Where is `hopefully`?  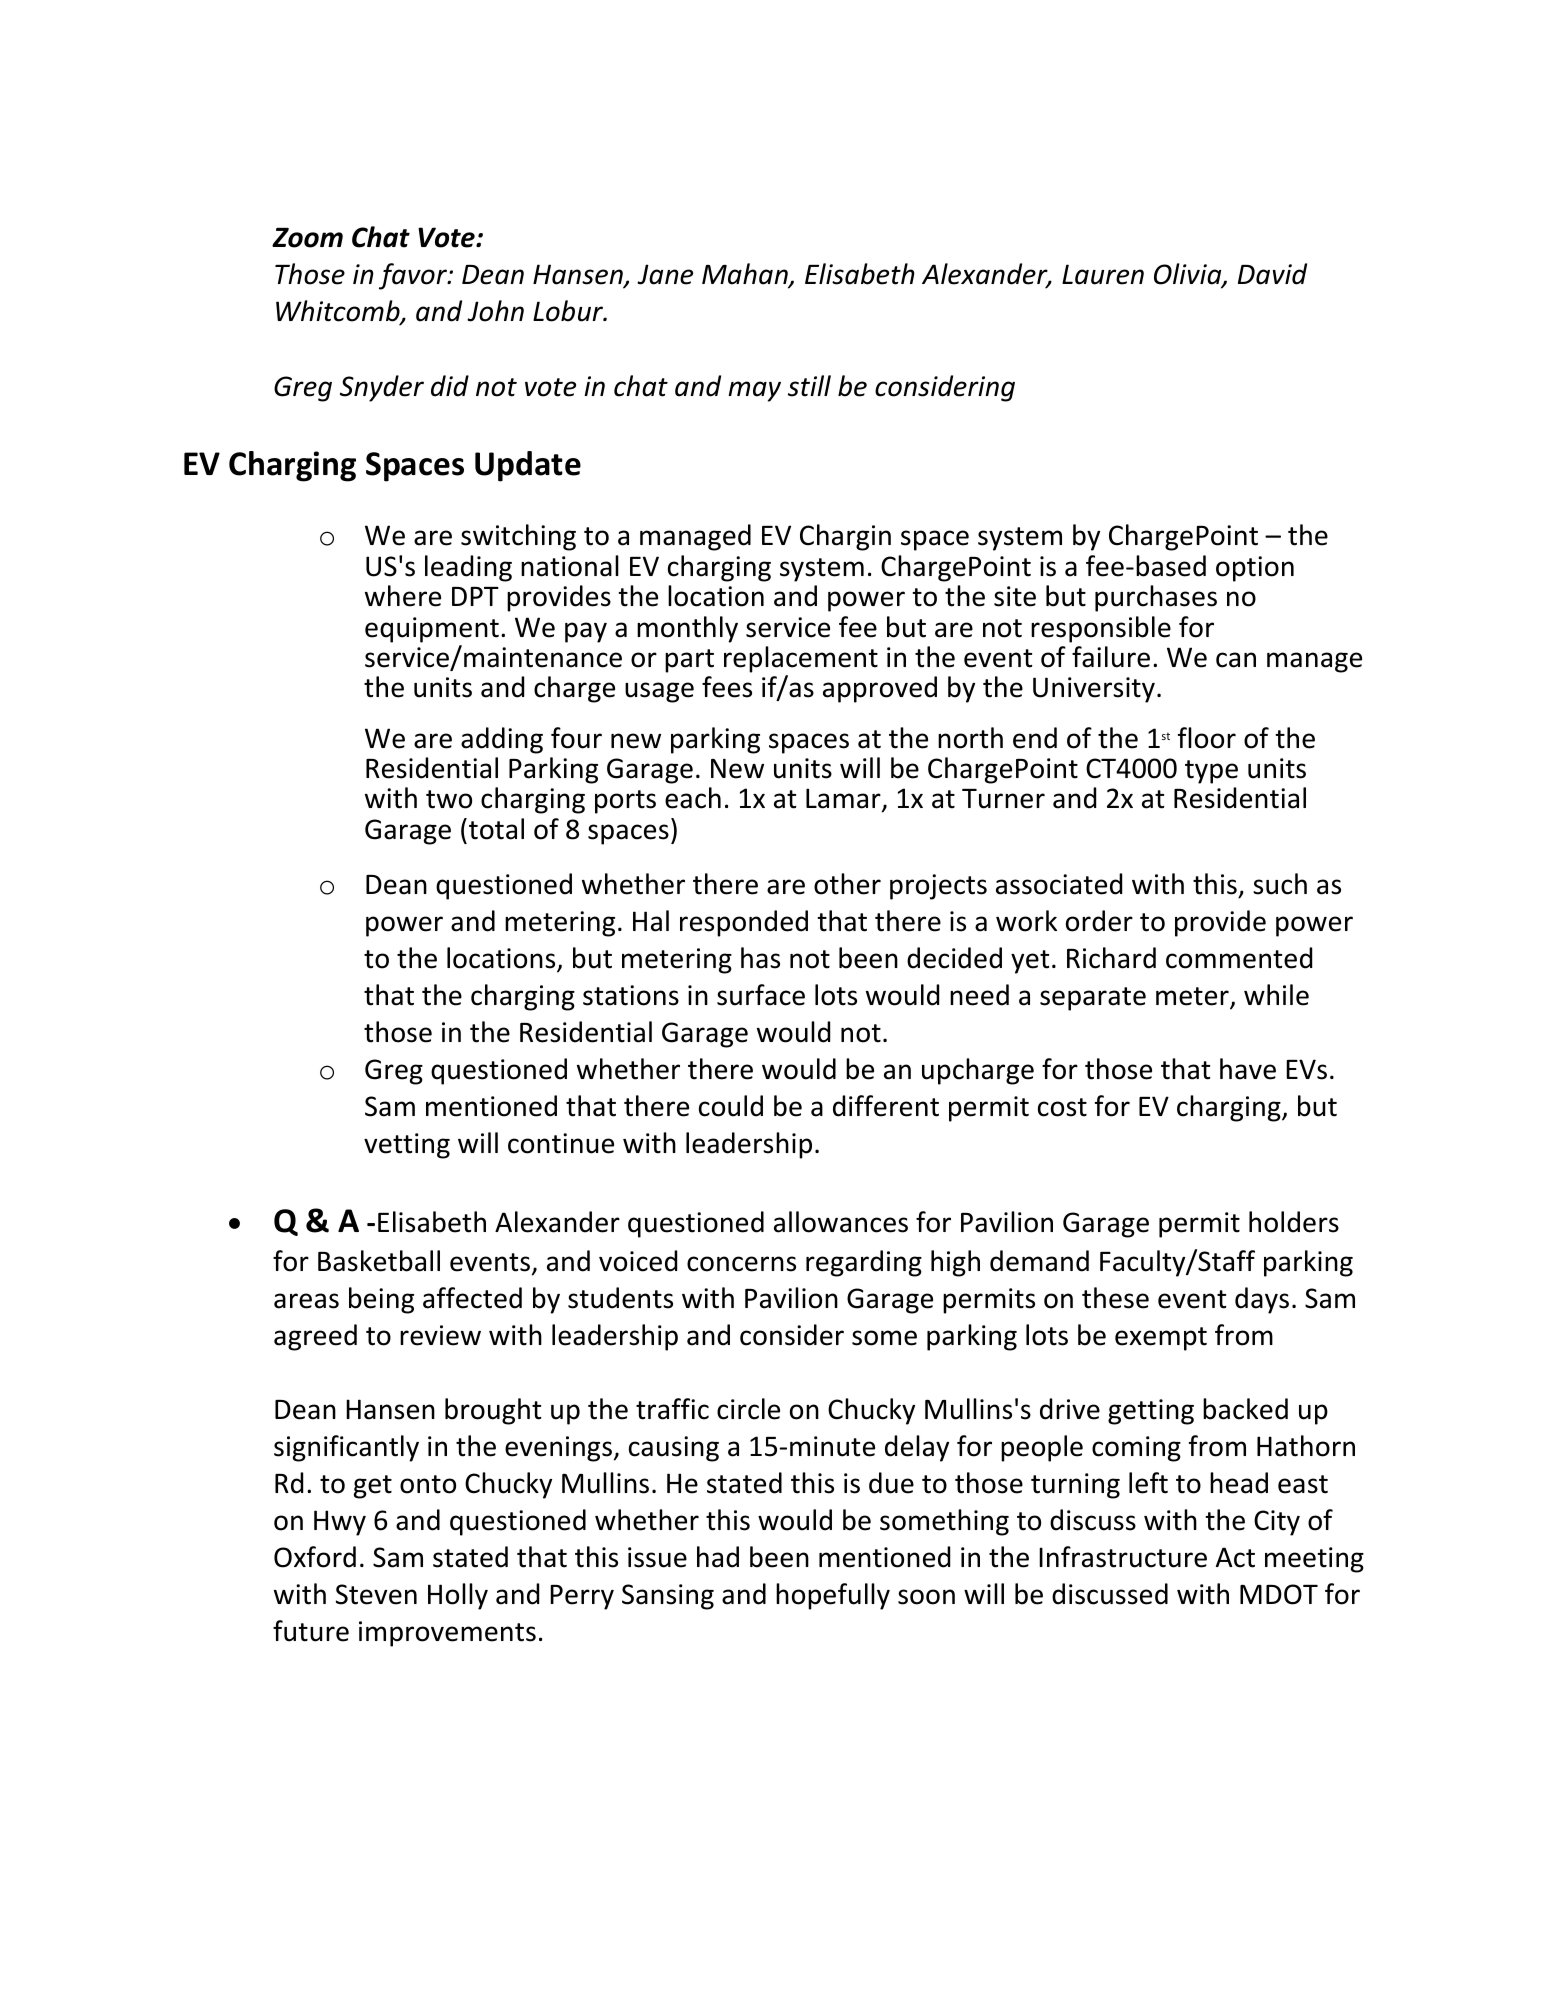
hopefully is located at coordinates (833, 1596).
